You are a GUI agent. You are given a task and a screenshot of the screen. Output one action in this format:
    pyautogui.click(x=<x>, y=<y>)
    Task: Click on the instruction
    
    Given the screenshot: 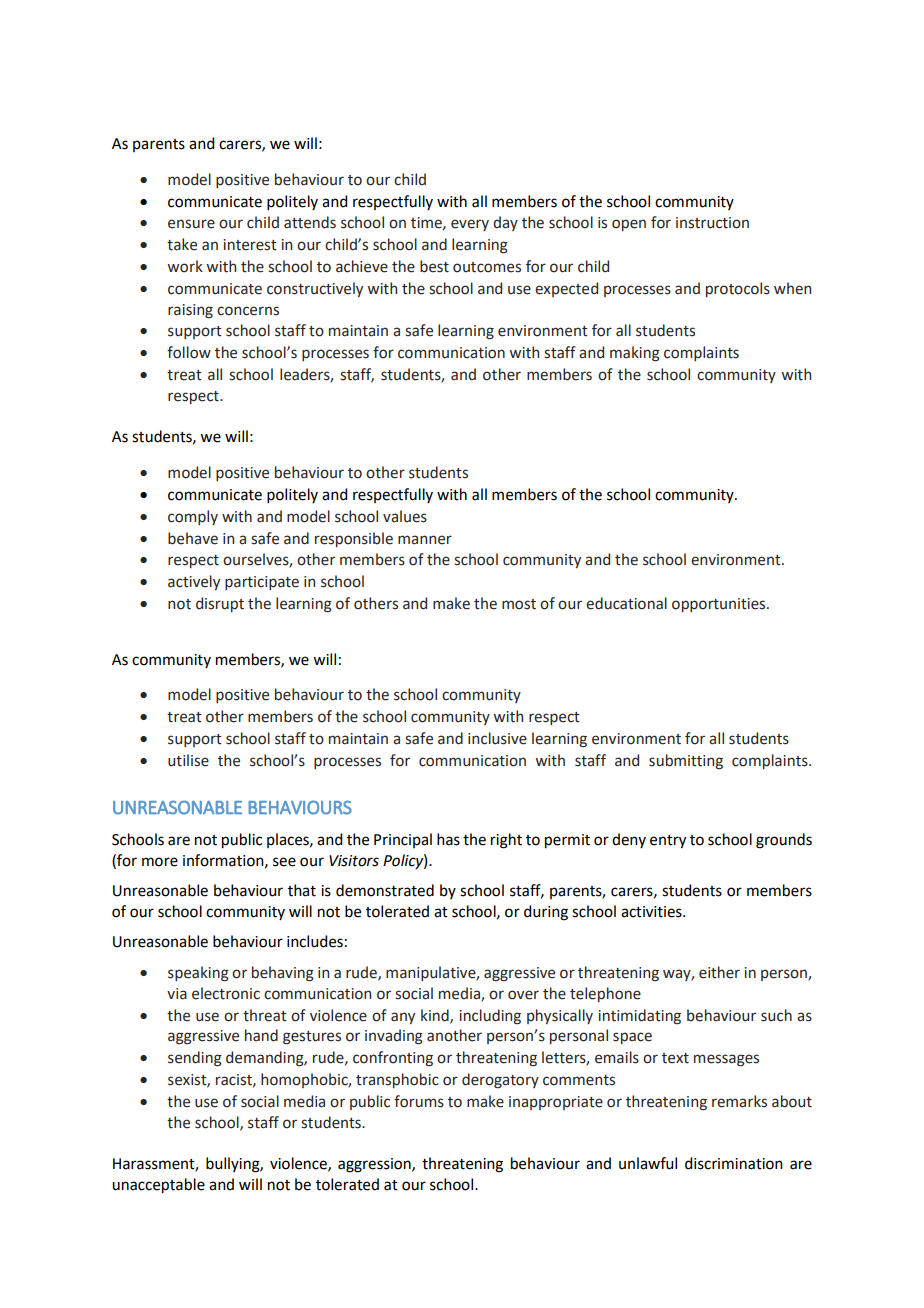 What is the action you would take?
    pyautogui.click(x=712, y=223)
